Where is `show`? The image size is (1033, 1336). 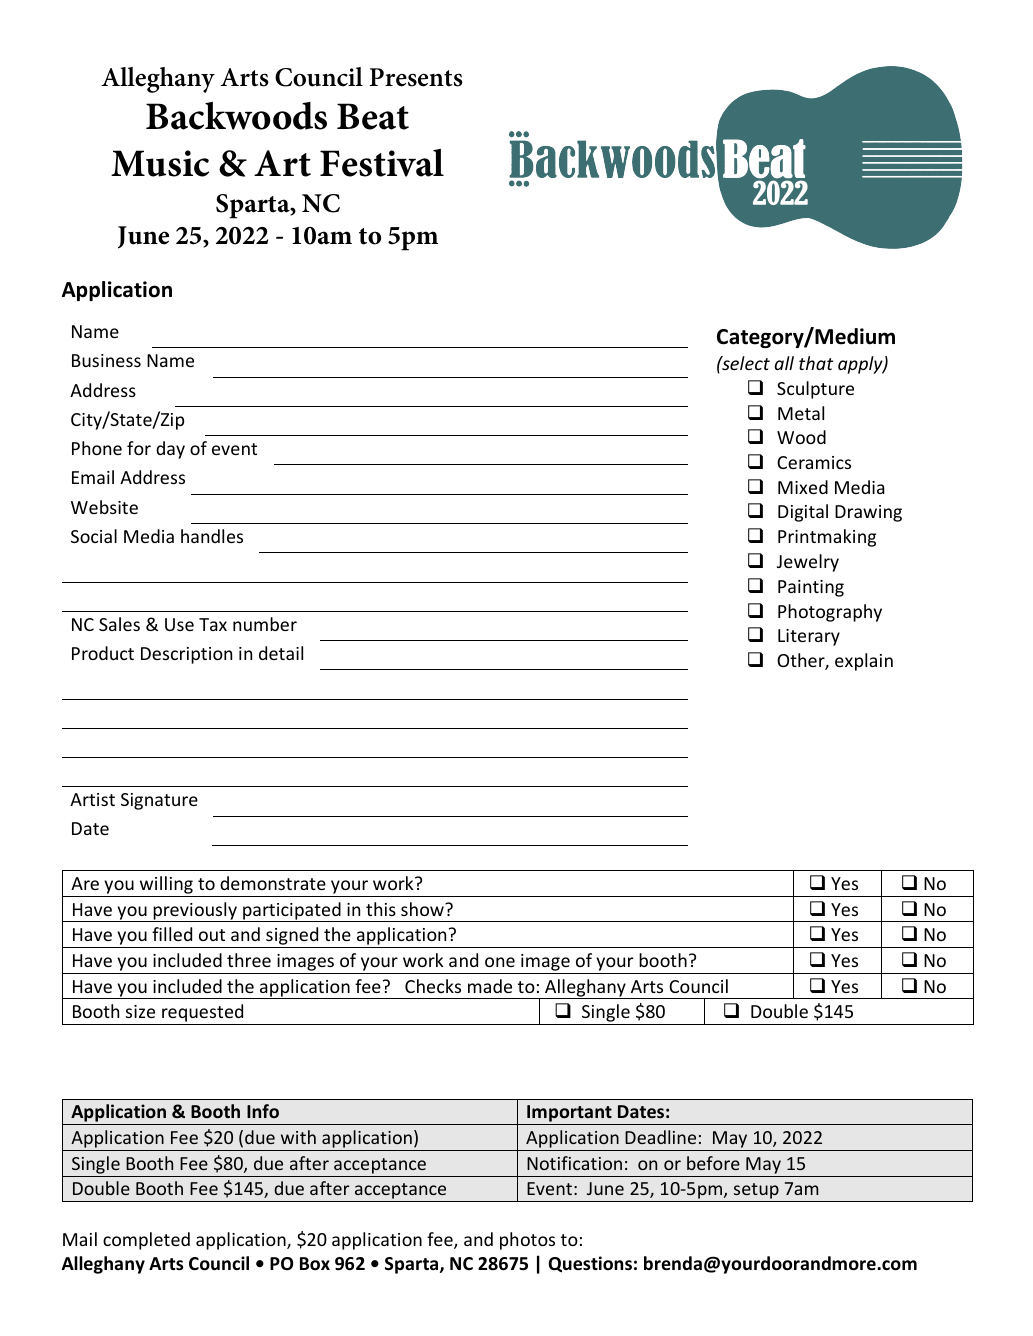 show is located at coordinates (423, 909).
